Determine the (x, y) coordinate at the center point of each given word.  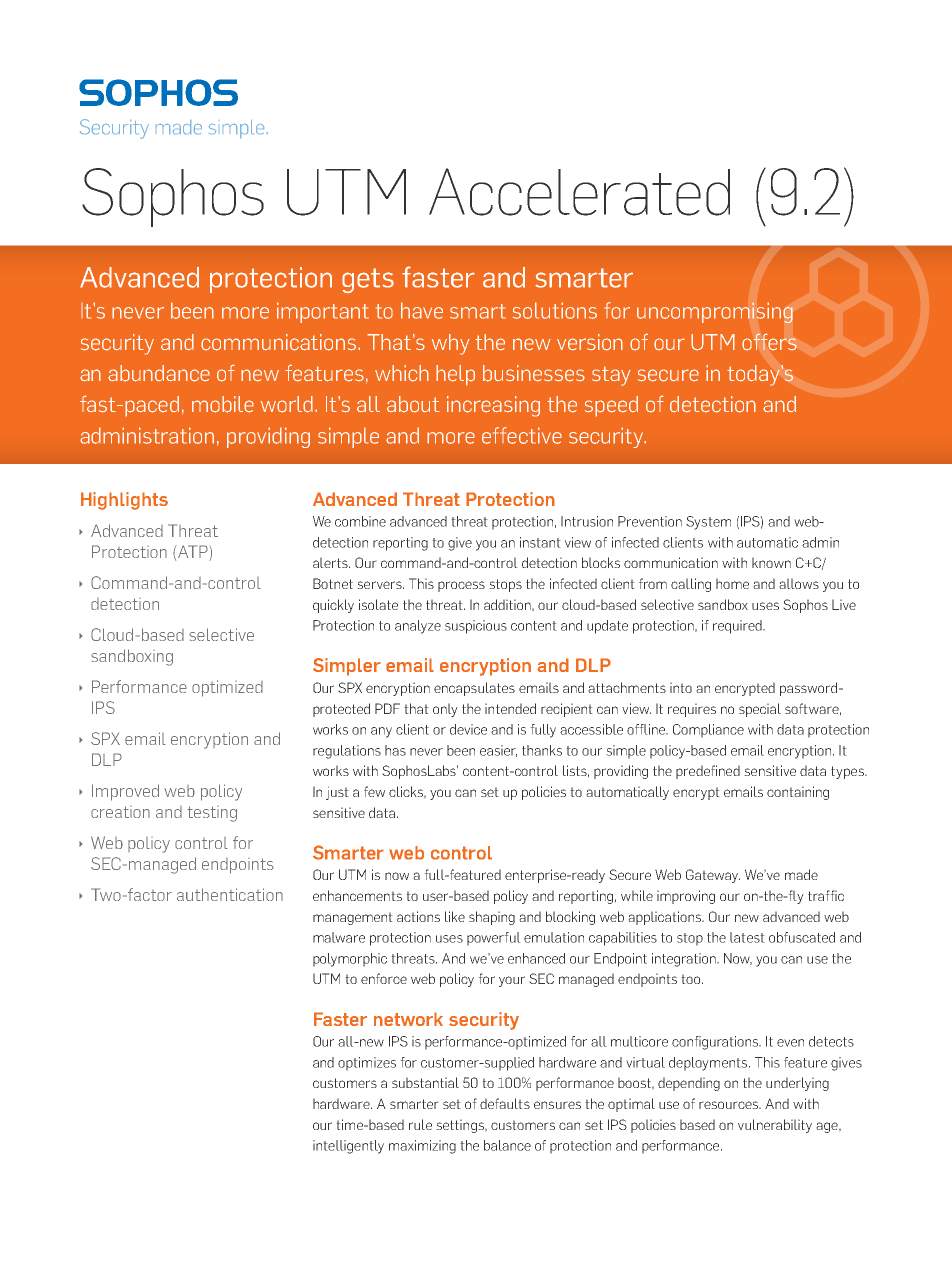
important (323, 312)
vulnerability (775, 1126)
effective (522, 435)
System (708, 523)
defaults (505, 1103)
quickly (333, 606)
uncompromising (715, 312)
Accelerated (579, 192)
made (801, 874)
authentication (230, 894)
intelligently (348, 1147)
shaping (492, 918)
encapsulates (474, 689)
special (760, 710)
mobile (223, 404)
